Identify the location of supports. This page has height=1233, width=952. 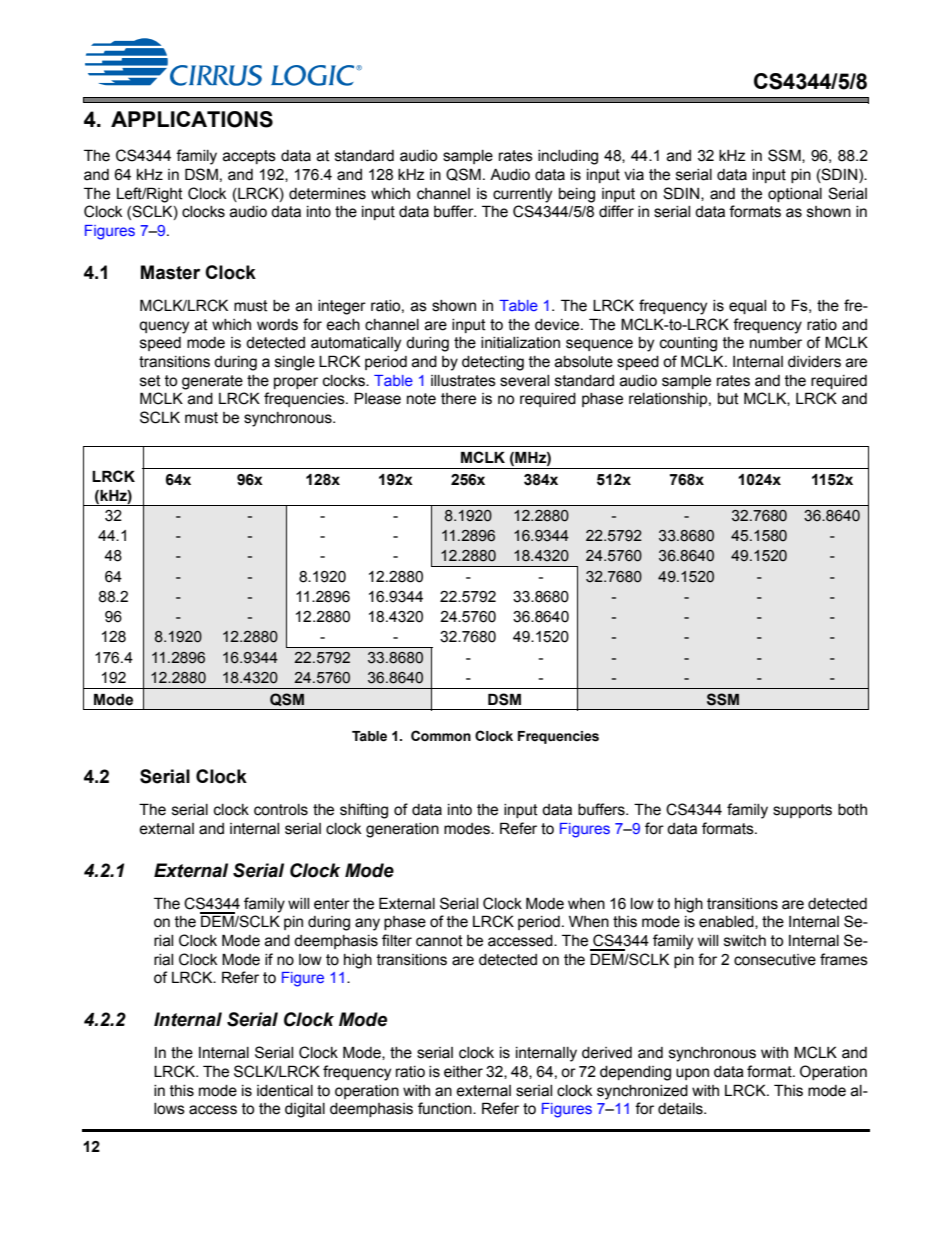
(802, 811).
